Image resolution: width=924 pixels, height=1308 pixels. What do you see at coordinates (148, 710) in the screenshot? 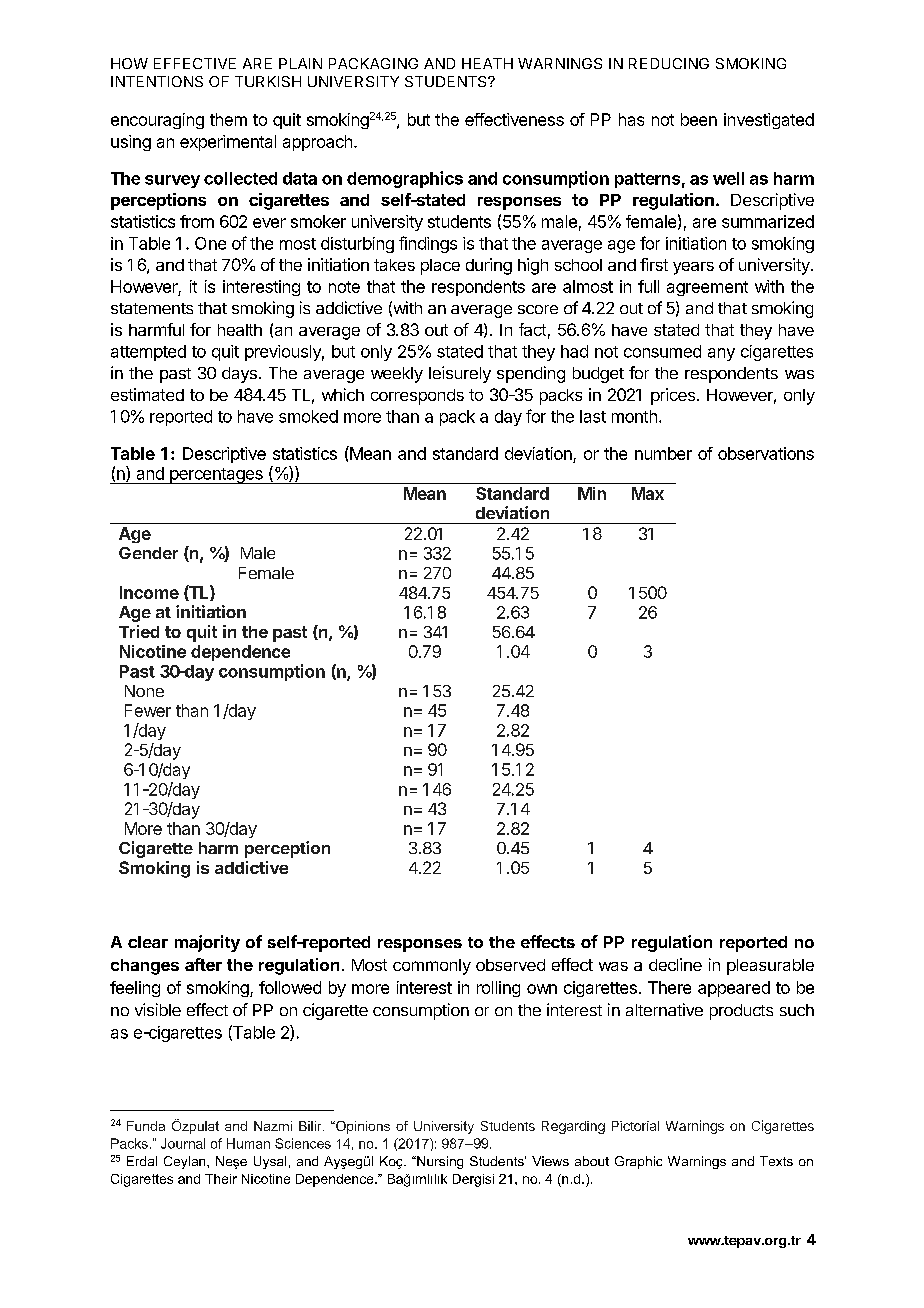
I see `Fewer` at bounding box center [148, 710].
